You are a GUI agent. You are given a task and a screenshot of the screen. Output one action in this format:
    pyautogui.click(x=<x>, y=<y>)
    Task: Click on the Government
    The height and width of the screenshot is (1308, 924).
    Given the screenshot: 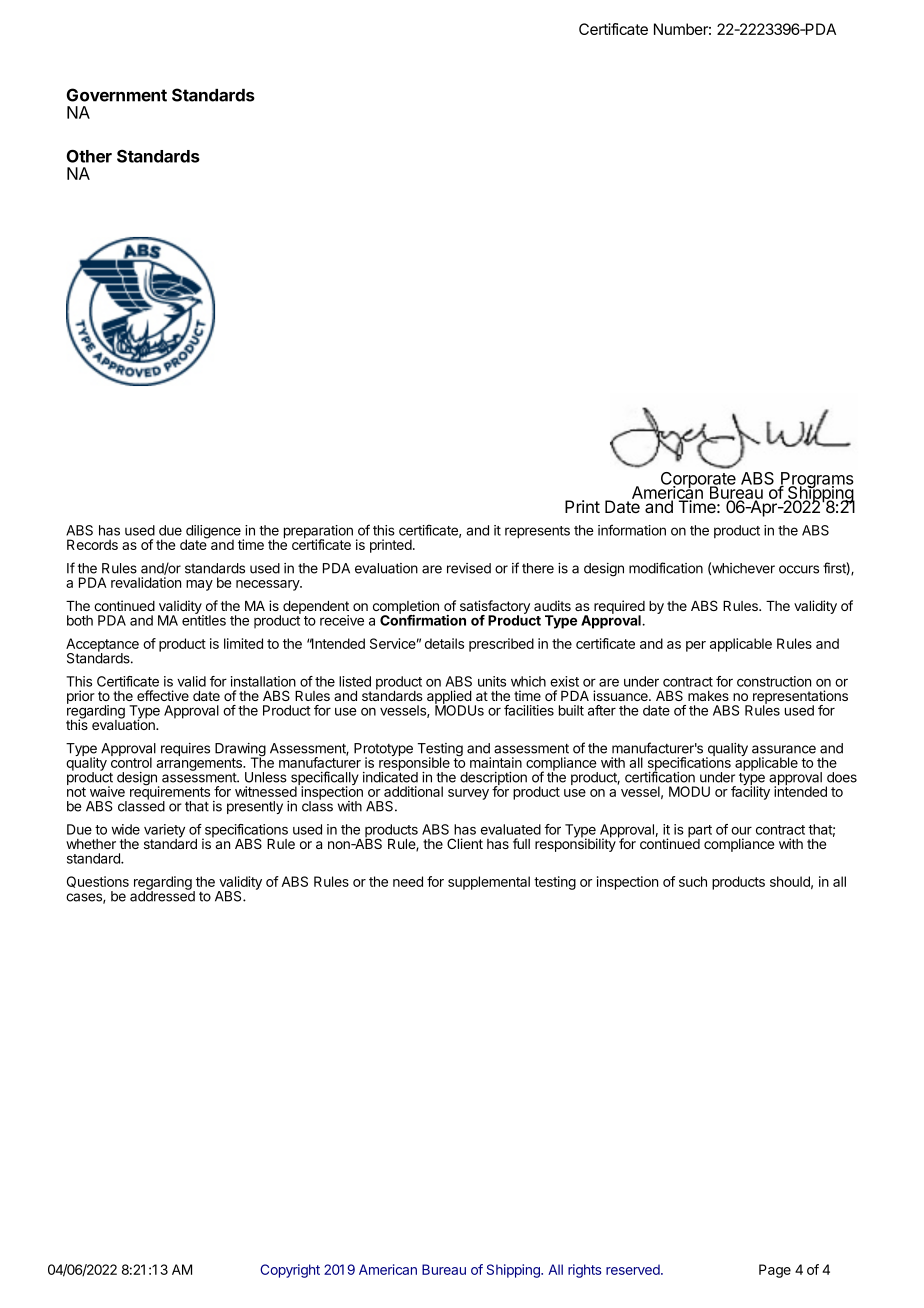 What is the action you would take?
    pyautogui.click(x=117, y=95)
